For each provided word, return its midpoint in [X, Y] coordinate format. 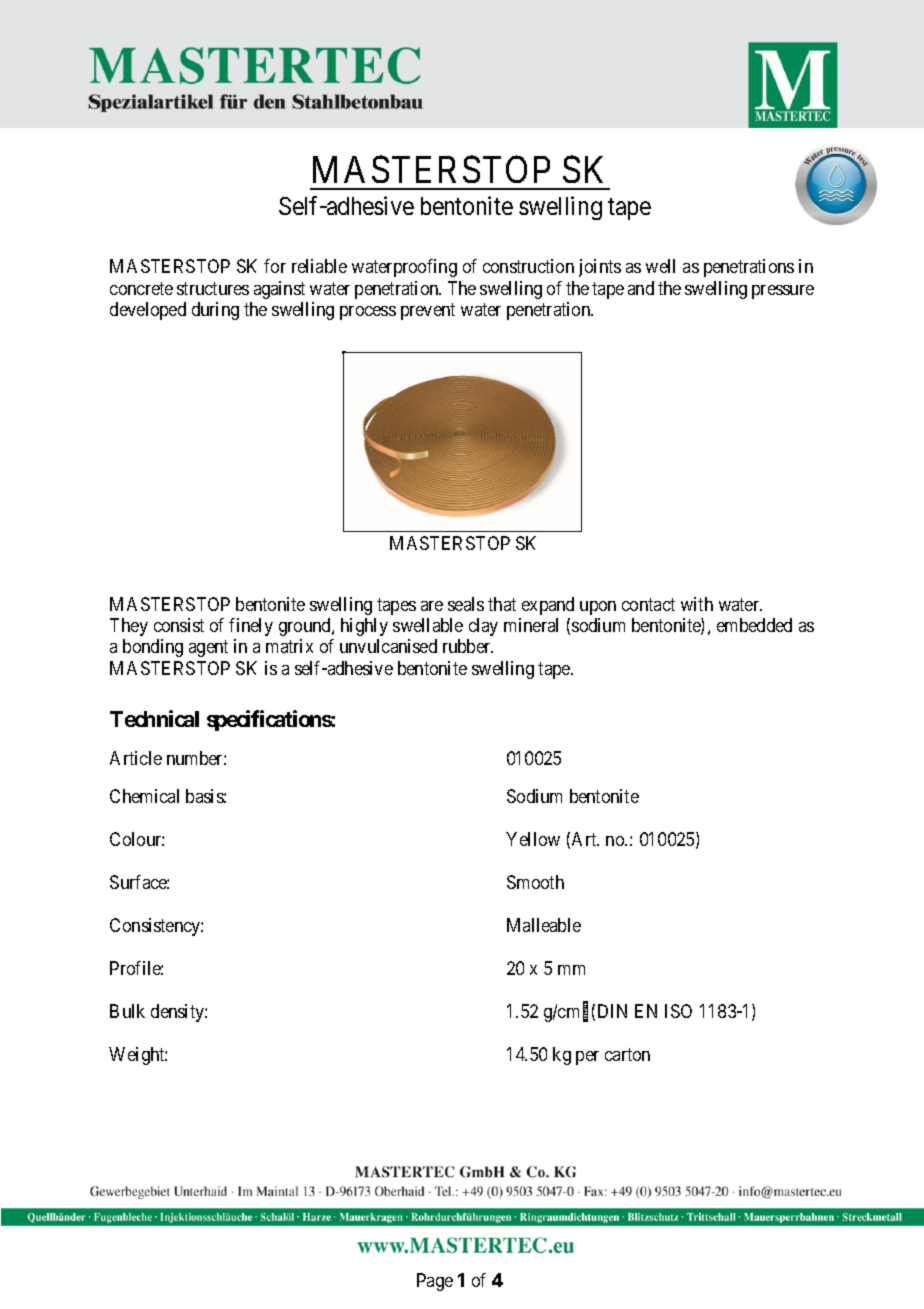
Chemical [144, 796]
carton [627, 1054]
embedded [754, 625]
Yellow [533, 839]
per [587, 1058]
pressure [783, 292]
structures [213, 288]
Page [435, 1282]
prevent [428, 311]
